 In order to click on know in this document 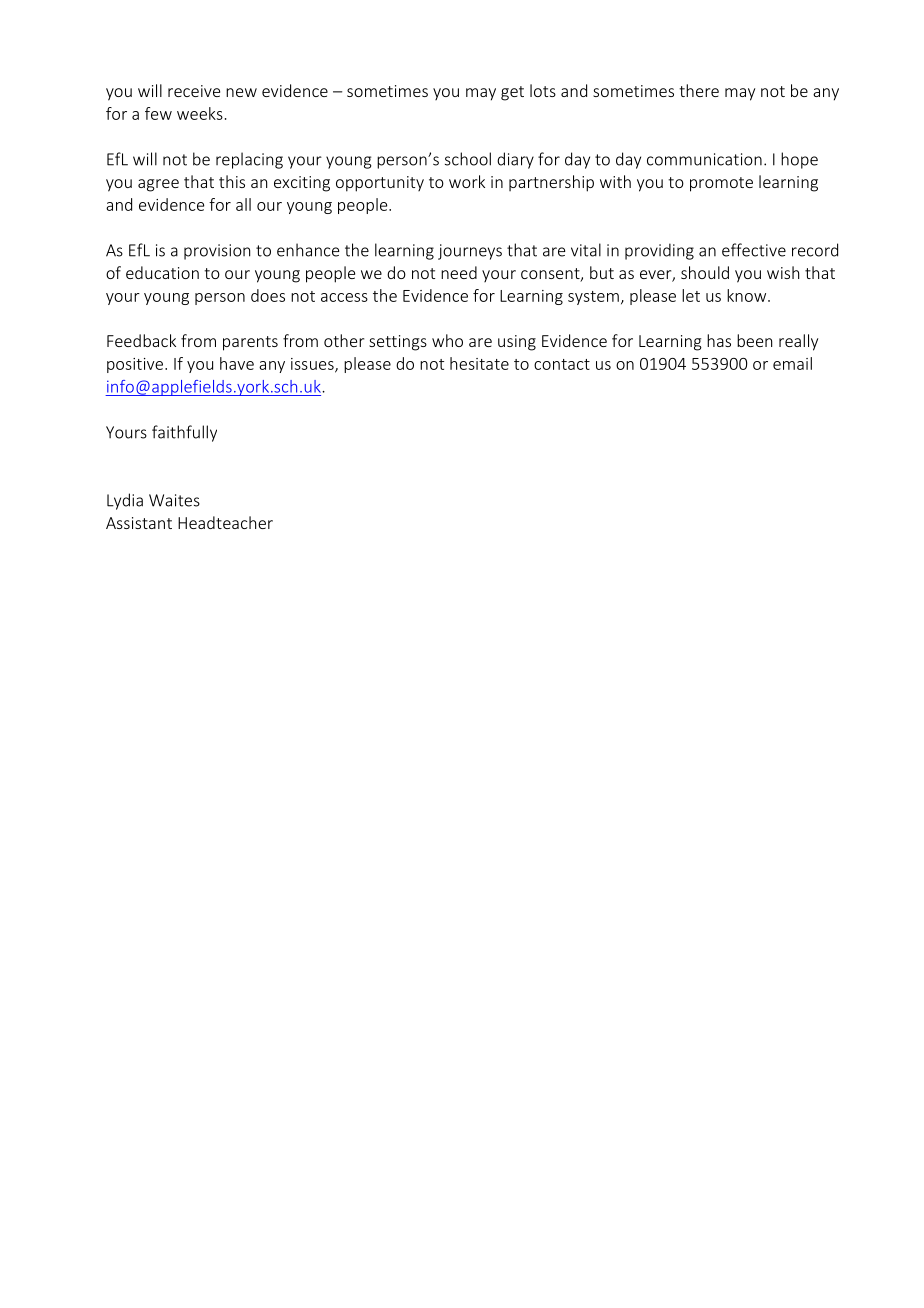, I will do `click(748, 295)`.
